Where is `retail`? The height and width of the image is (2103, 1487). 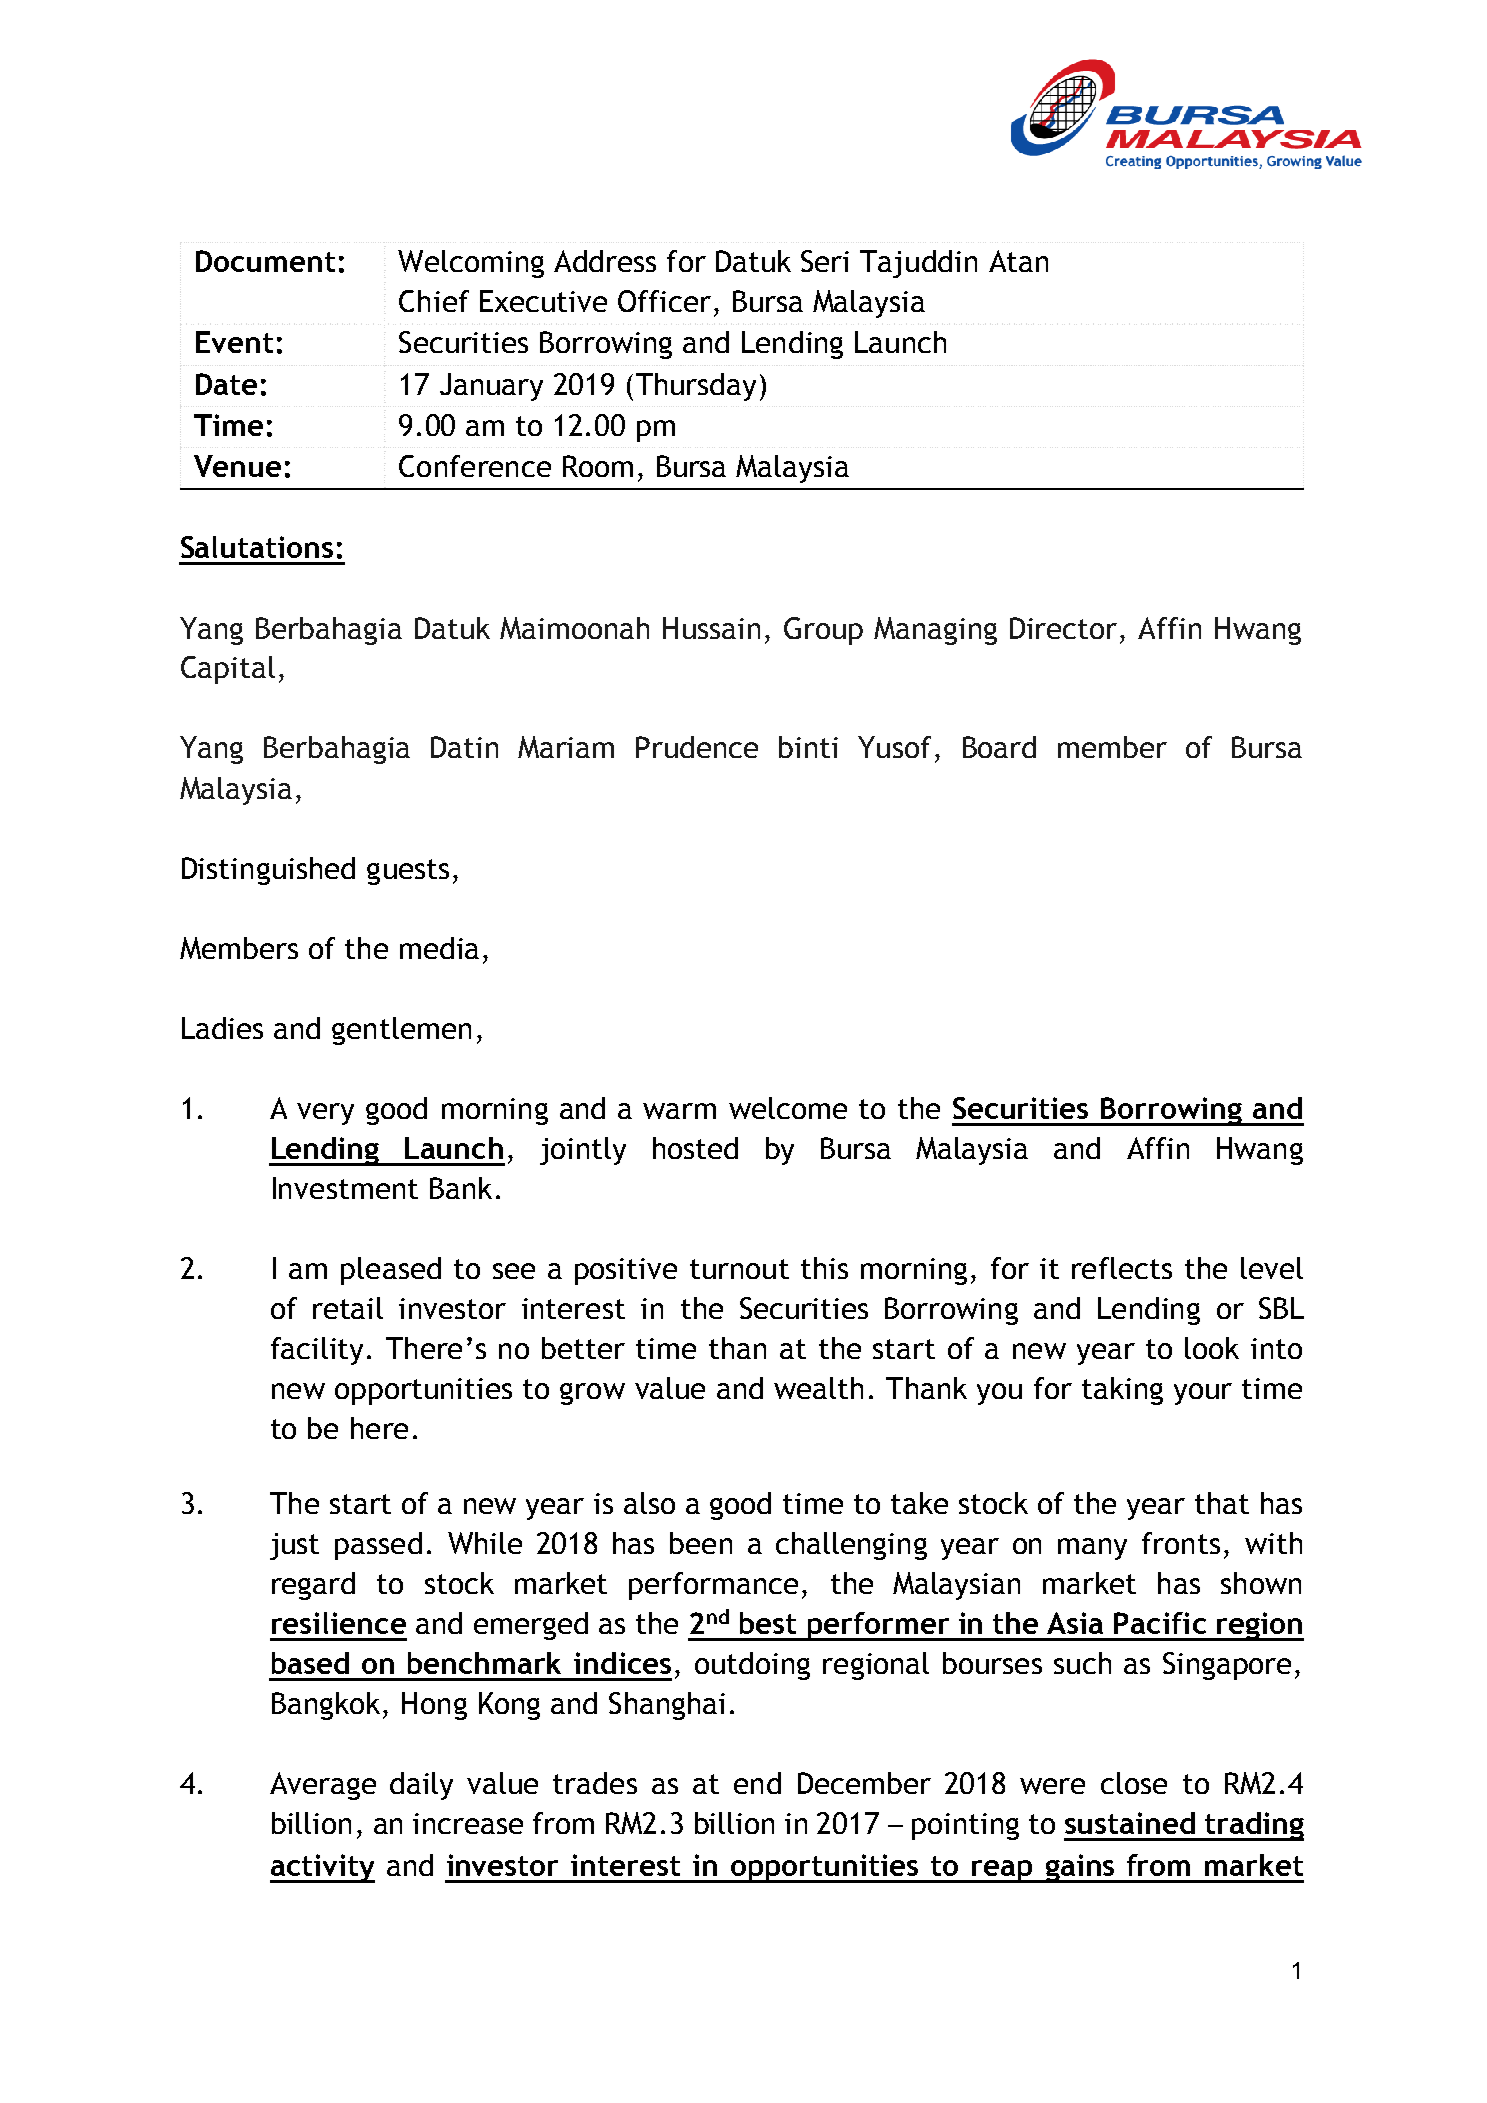 retail is located at coordinates (348, 1308).
